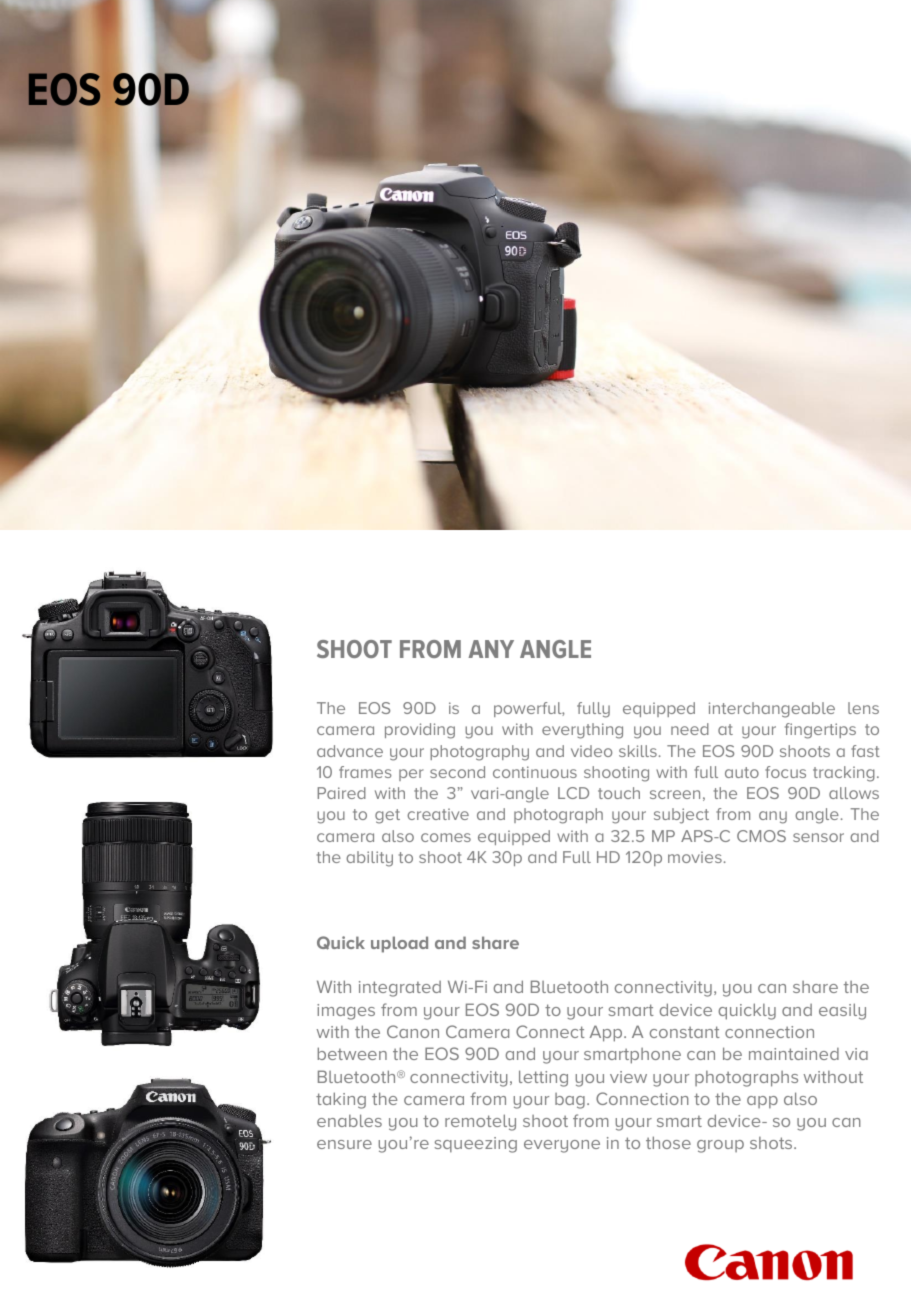 This image has height=1316, width=911. I want to click on sensor, so click(818, 837).
